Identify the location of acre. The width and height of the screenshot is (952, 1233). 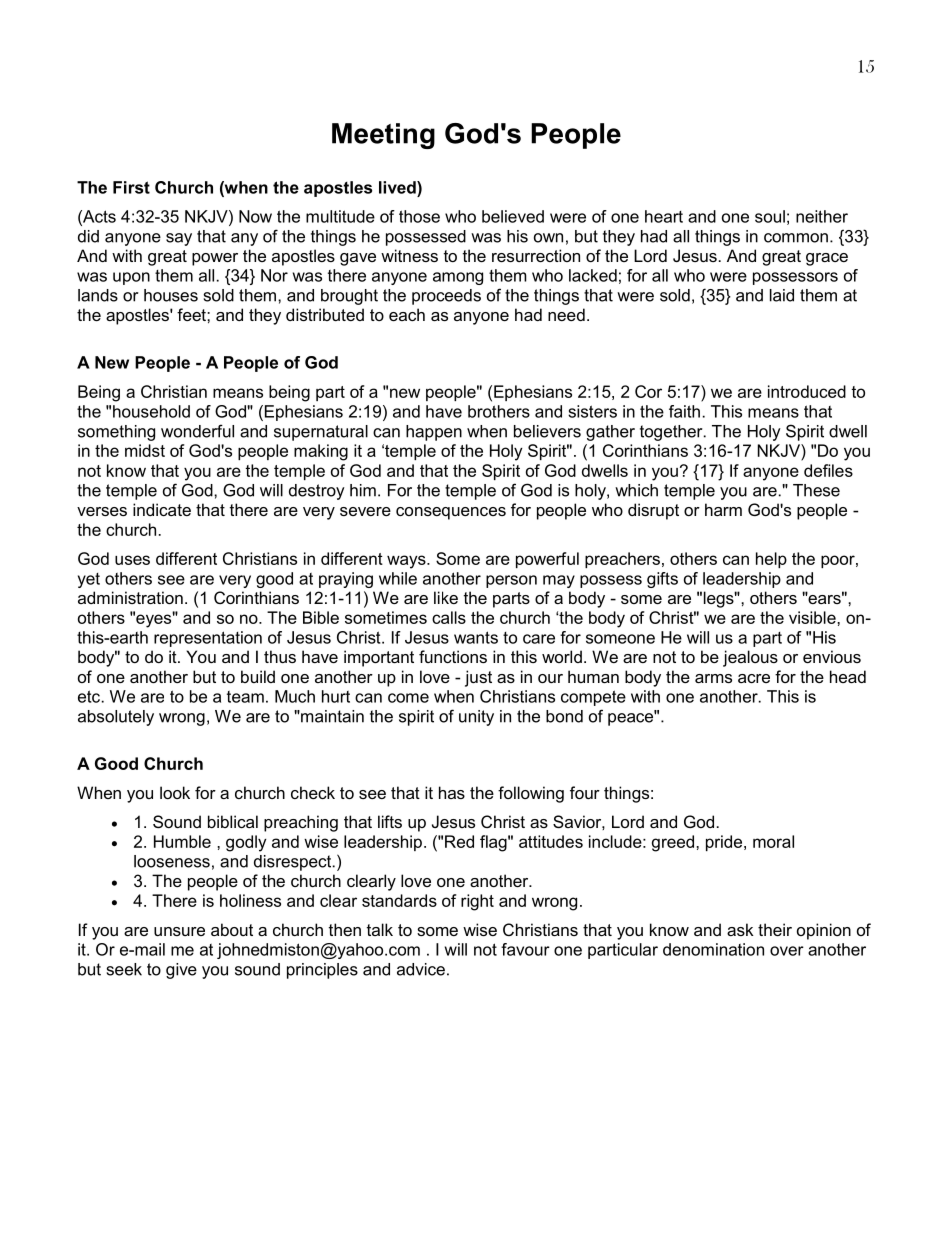
(754, 678).
